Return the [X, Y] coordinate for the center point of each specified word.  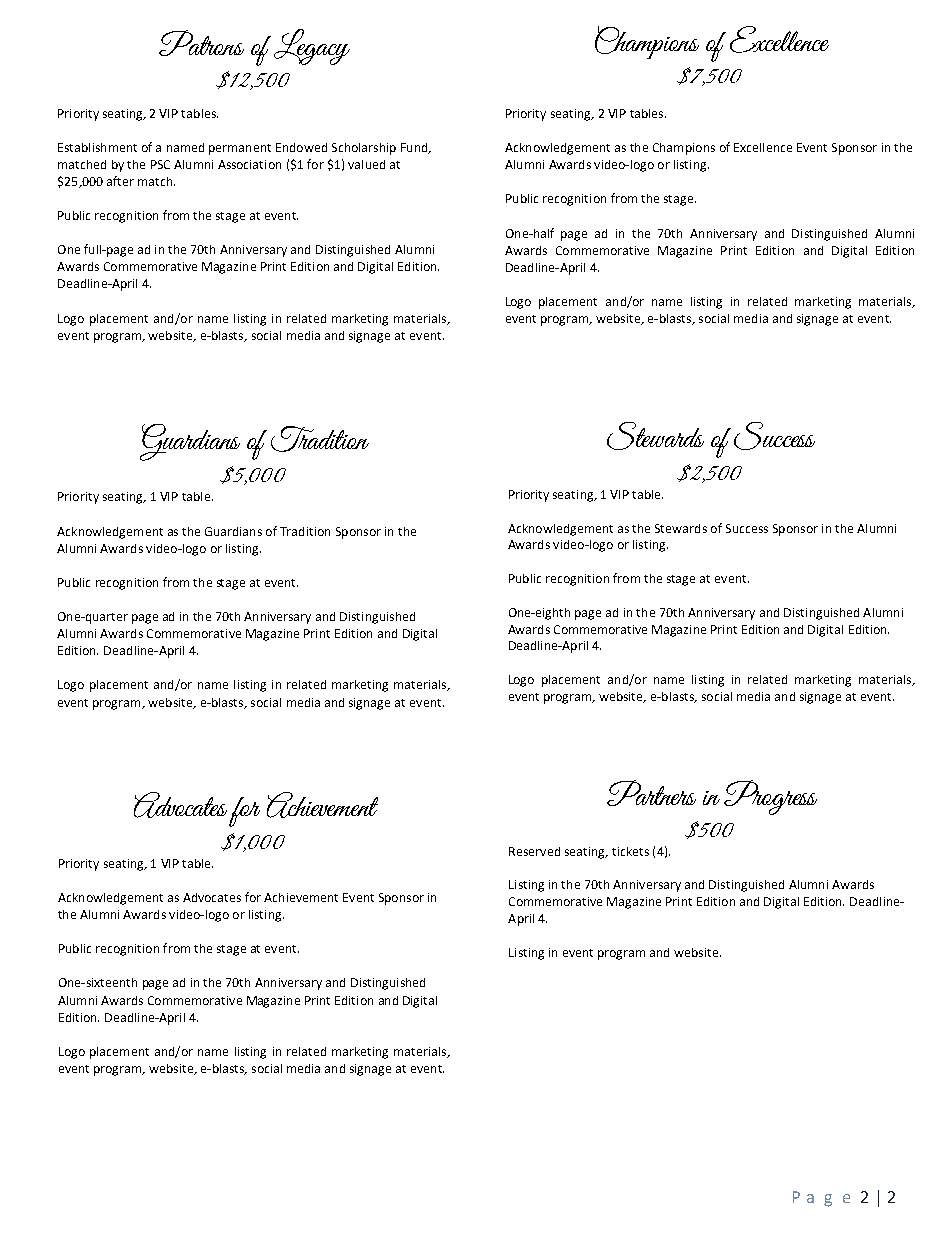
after [120, 181]
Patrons [201, 43]
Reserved [534, 851]
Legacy [312, 47]
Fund [415, 148]
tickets [630, 851]
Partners [651, 793]
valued [366, 164]
